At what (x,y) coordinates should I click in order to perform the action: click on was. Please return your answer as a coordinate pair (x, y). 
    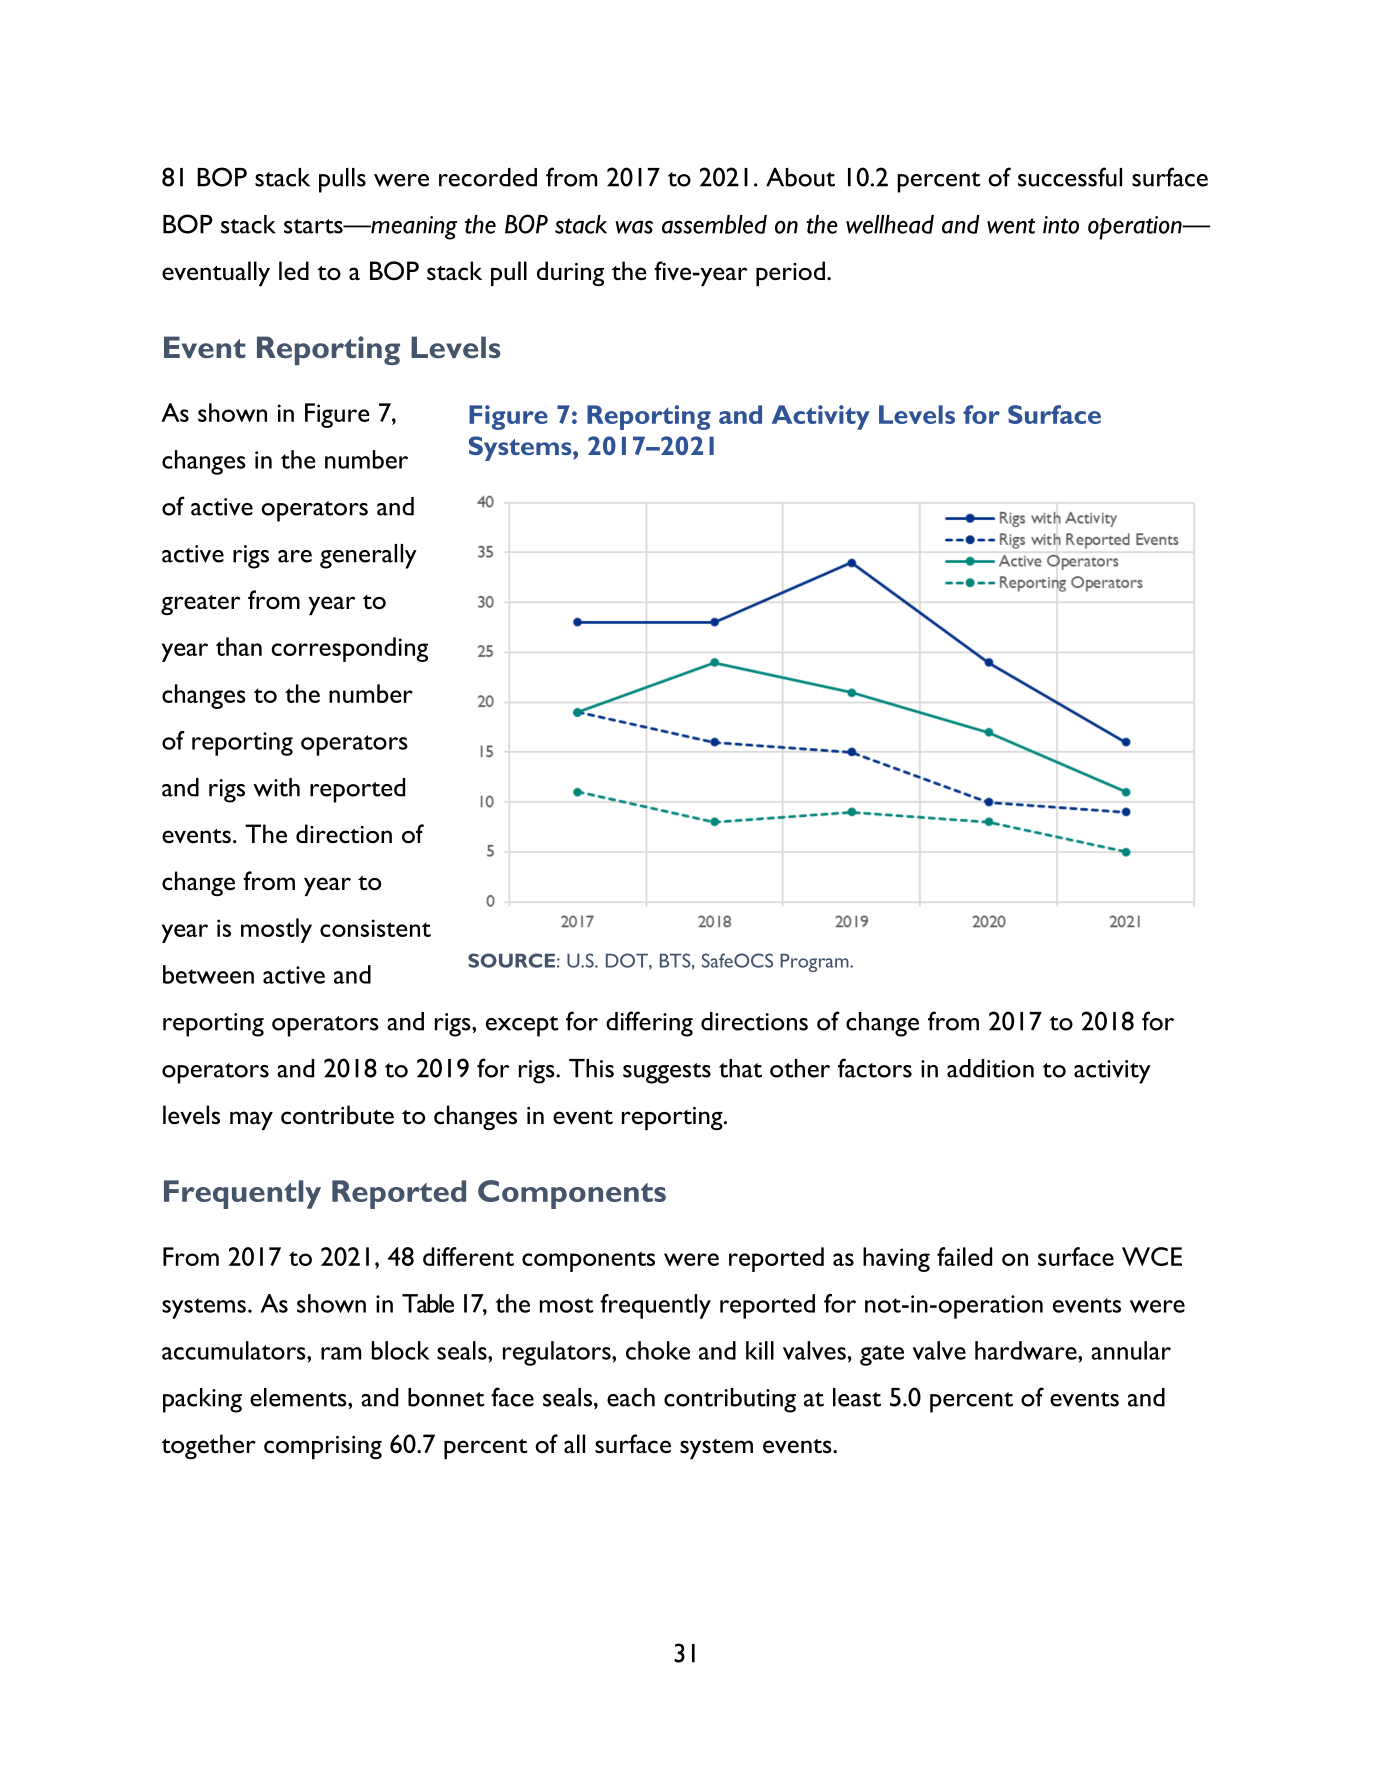
    Looking at the image, I should click on (634, 227).
